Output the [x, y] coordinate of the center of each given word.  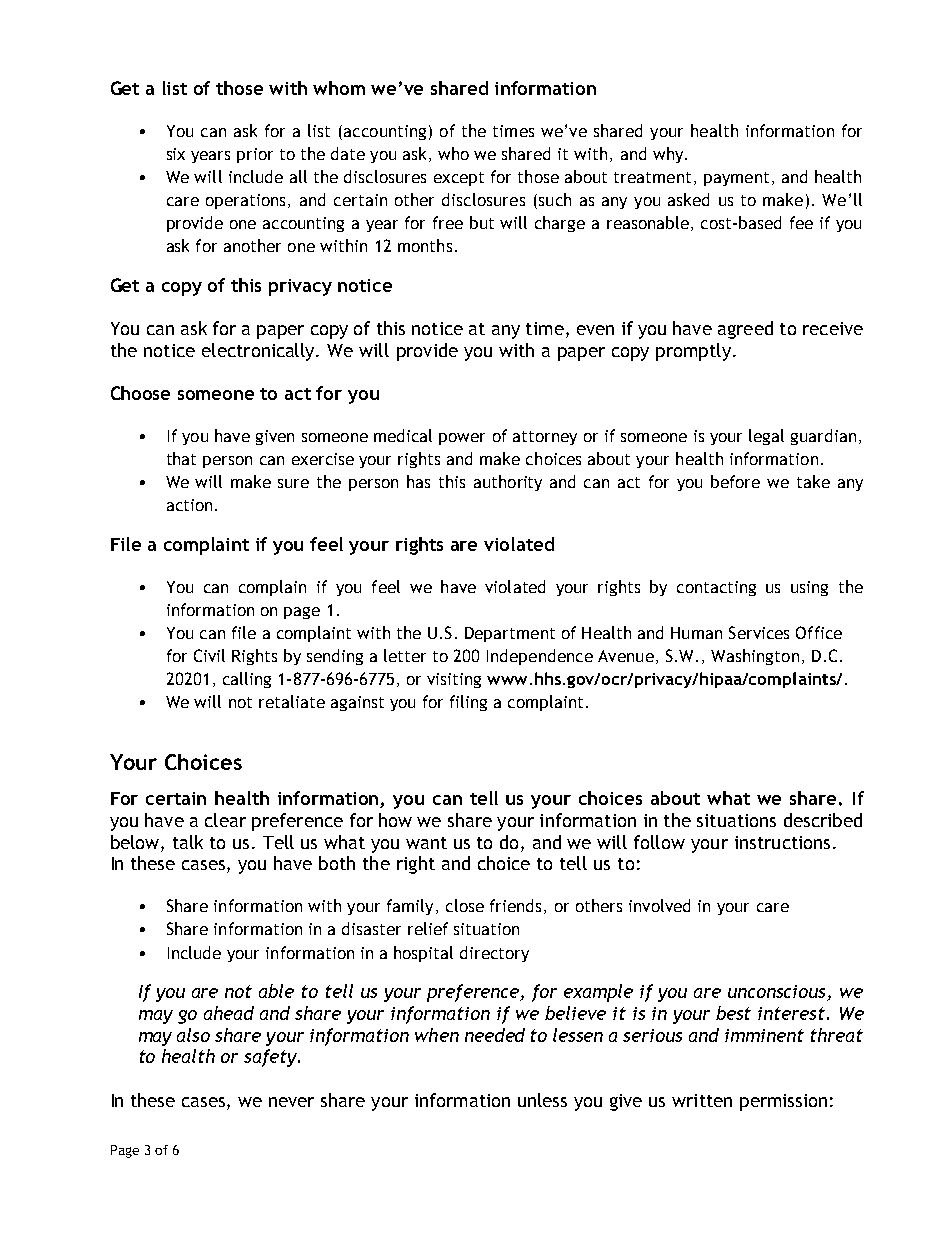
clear [225, 820]
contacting [716, 588]
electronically [260, 352]
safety [272, 1058]
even [595, 330]
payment [736, 179]
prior [255, 155]
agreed [745, 330]
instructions [782, 842]
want [426, 843]
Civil [209, 655]
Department [510, 634]
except [459, 179]
